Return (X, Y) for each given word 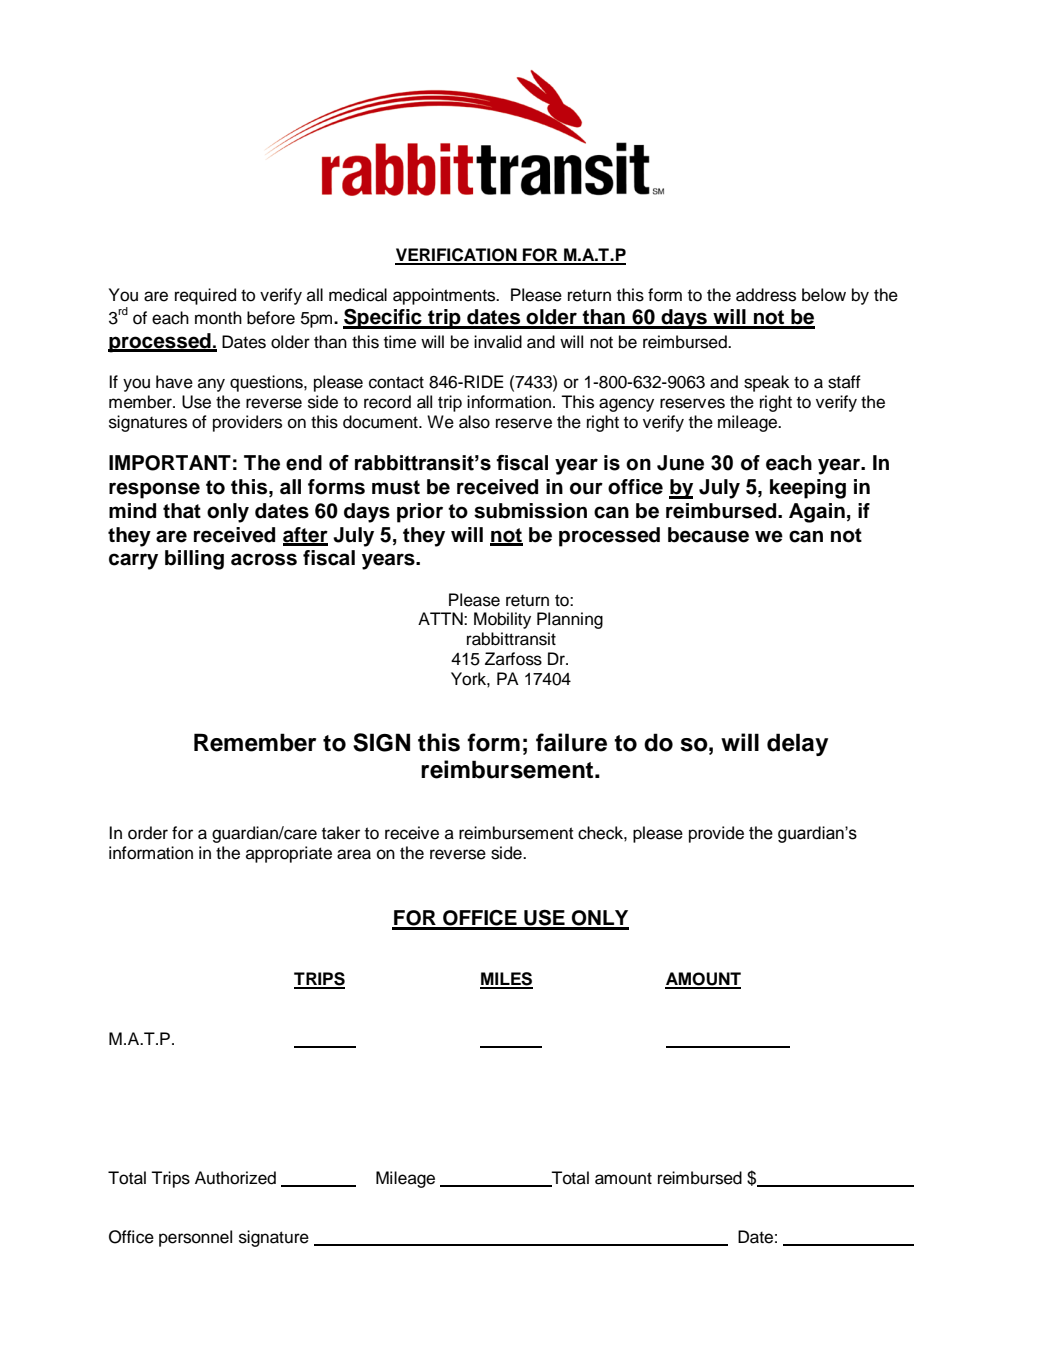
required (205, 296)
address (766, 295)
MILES (506, 980)
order (148, 833)
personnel (195, 1238)
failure (571, 742)
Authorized (235, 1178)
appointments (445, 296)
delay (797, 744)
